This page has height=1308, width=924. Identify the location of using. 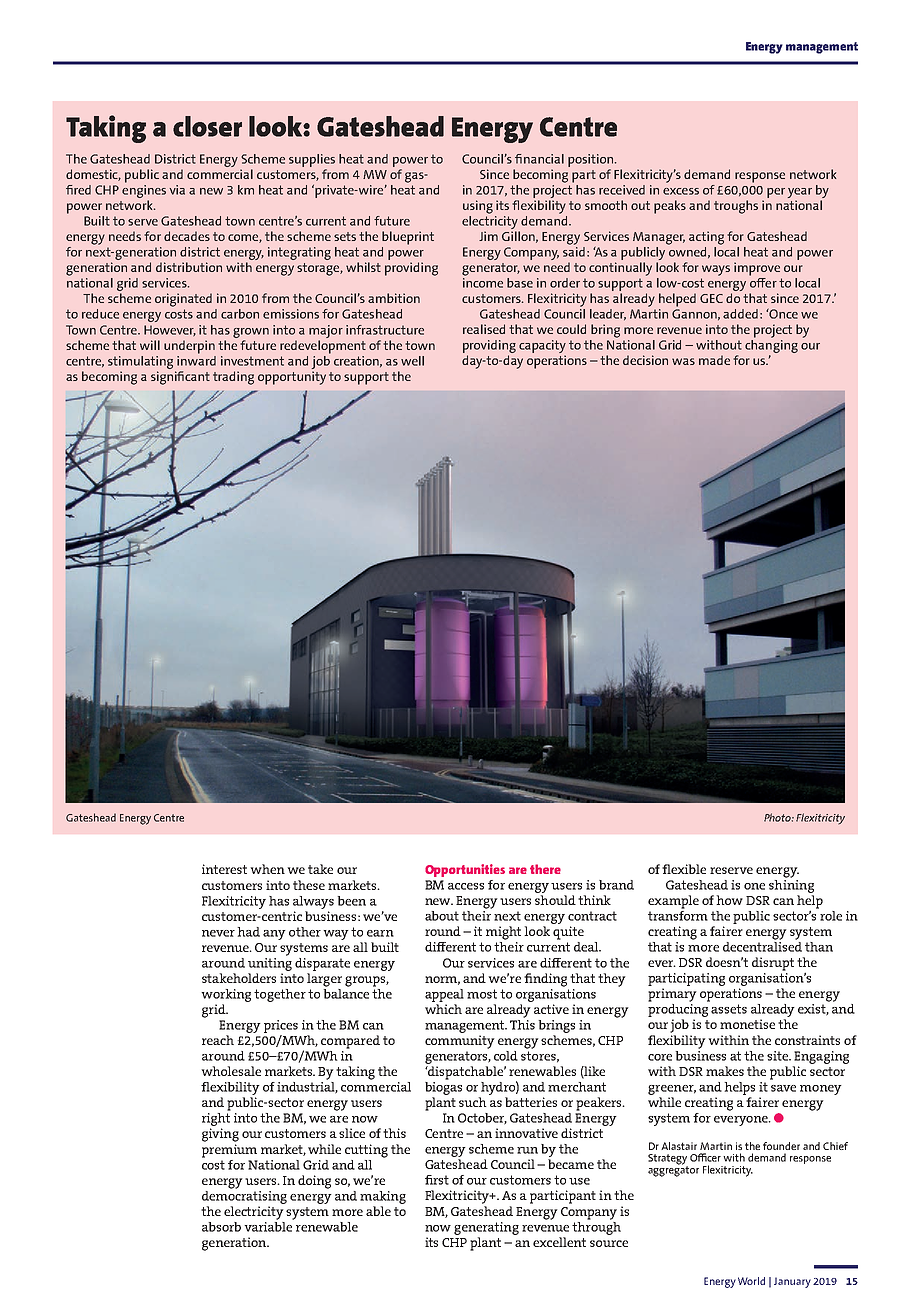
(478, 207).
